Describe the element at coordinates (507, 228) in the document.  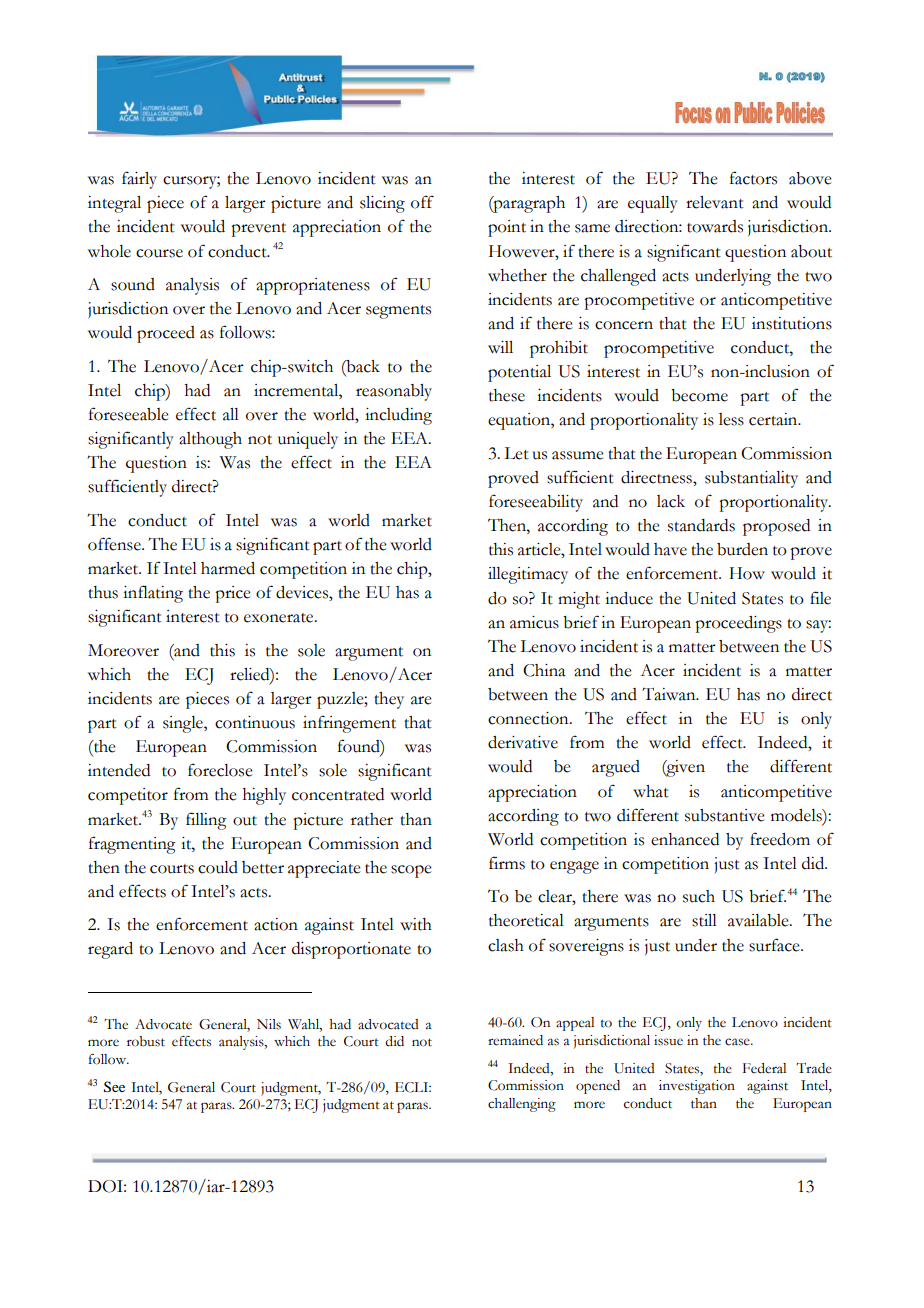
I see `point` at that location.
